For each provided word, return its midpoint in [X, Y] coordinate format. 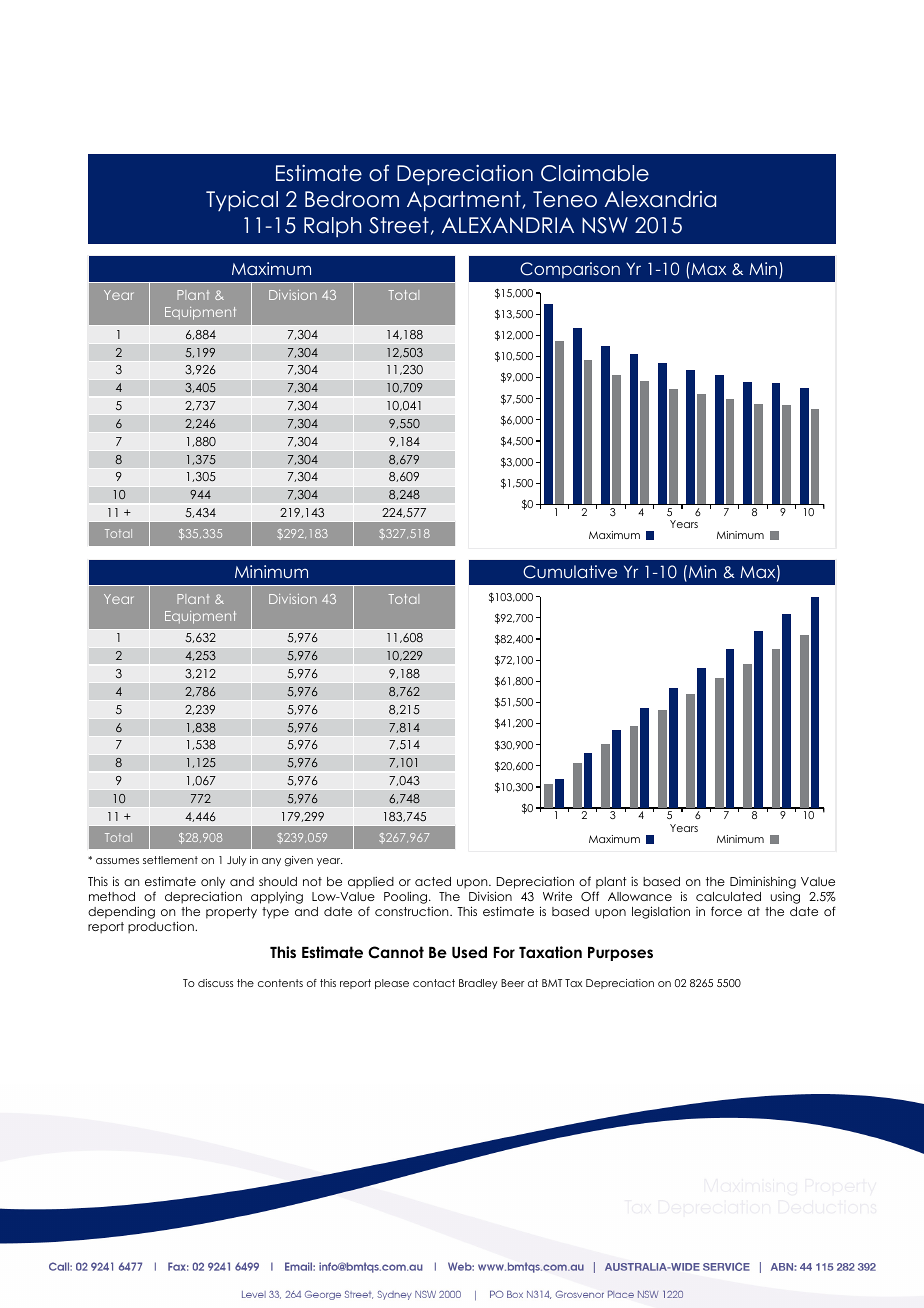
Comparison [570, 270]
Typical [242, 201]
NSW [605, 225]
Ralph [333, 227]
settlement [170, 860]
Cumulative [570, 572]
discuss [215, 983]
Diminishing [763, 883]
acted [433, 881]
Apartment [465, 201]
